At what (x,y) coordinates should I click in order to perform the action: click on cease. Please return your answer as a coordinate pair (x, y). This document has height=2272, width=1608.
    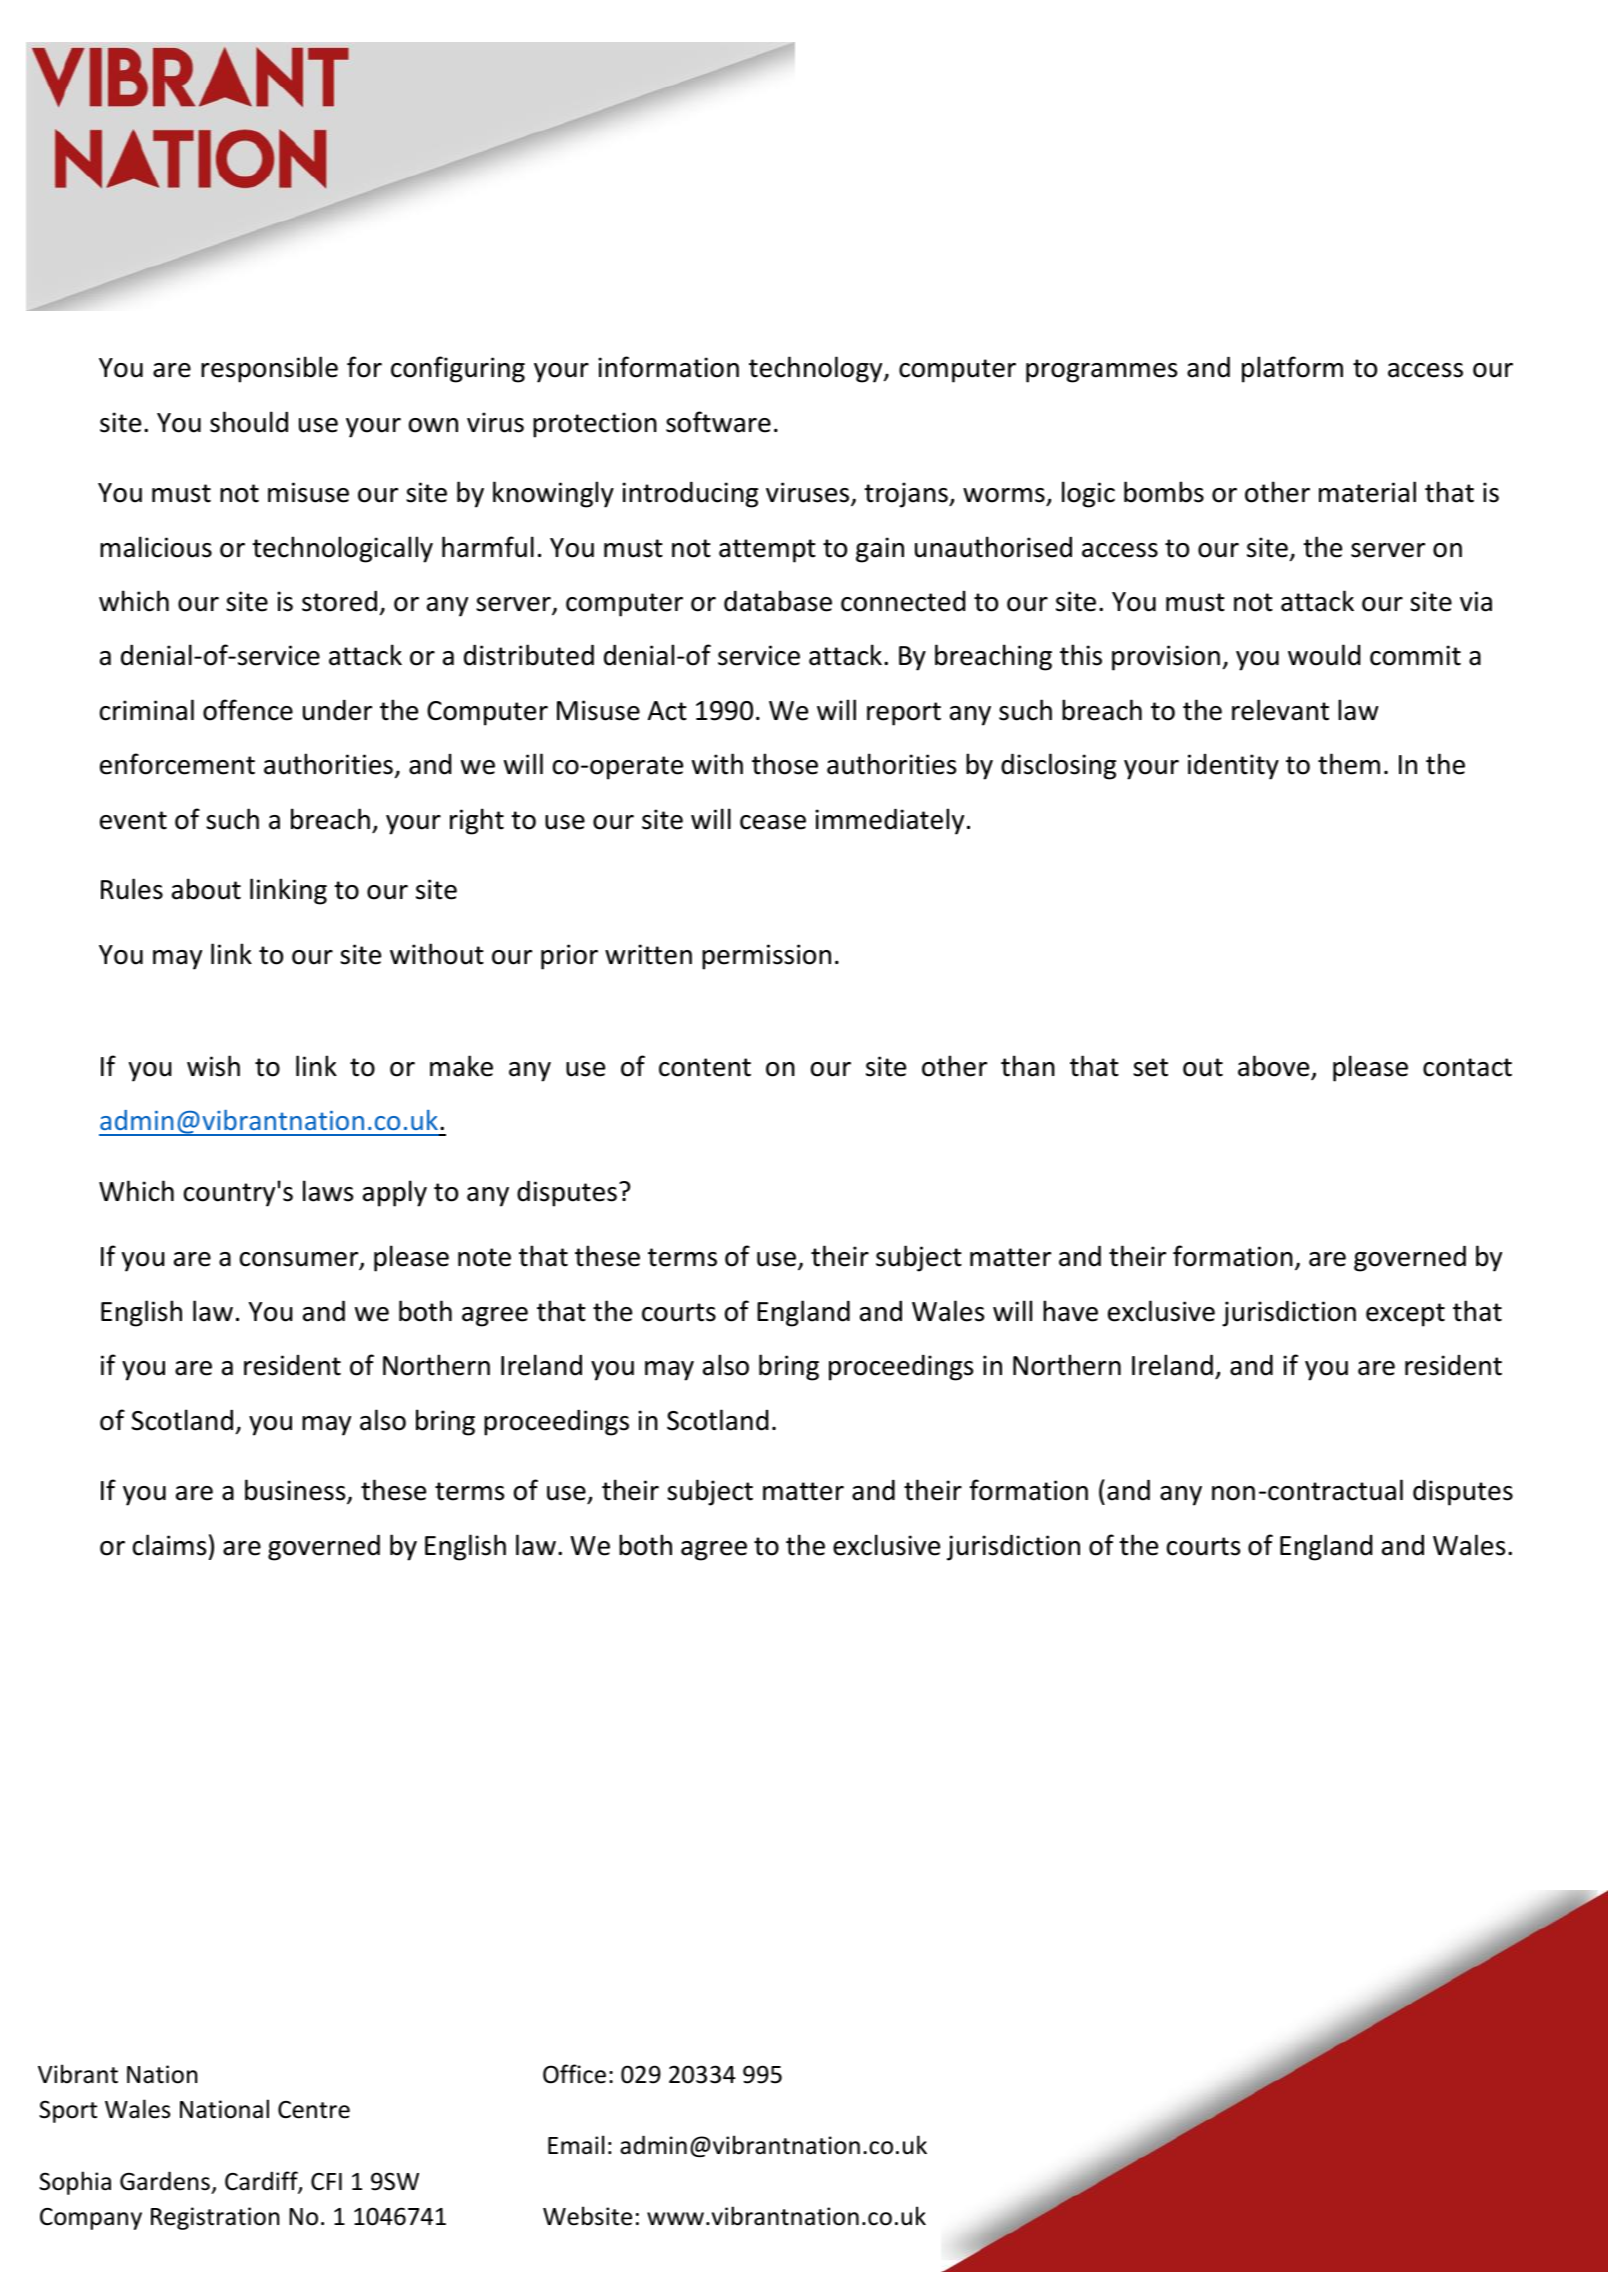
    Looking at the image, I should click on (773, 822).
